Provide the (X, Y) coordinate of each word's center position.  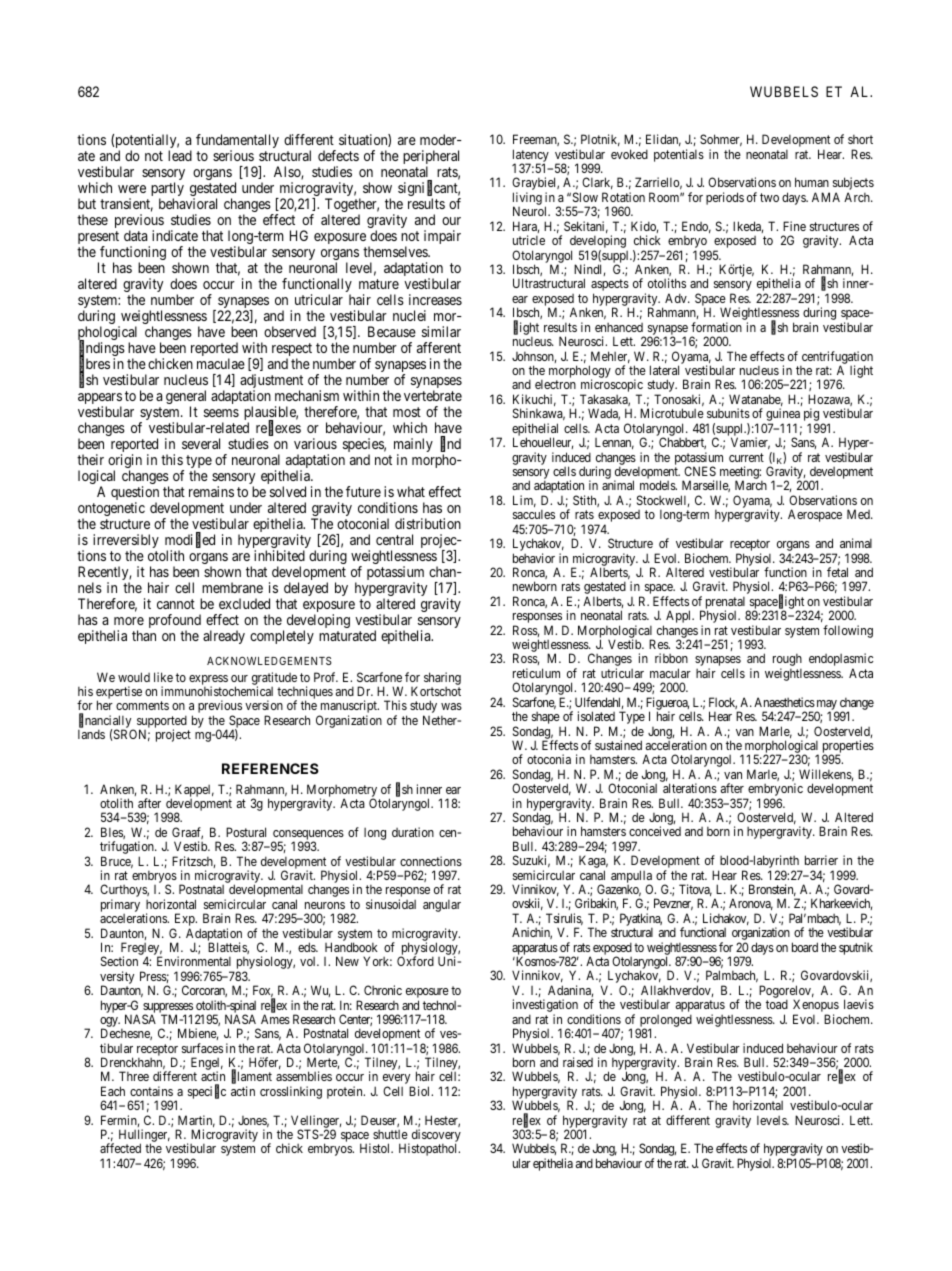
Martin (196, 1121)
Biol (421, 1091)
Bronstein (772, 890)
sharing (442, 678)
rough (787, 661)
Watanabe (756, 400)
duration (413, 832)
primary (120, 907)
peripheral (431, 158)
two (769, 197)
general (186, 398)
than (144, 635)
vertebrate (433, 395)
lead (180, 155)
